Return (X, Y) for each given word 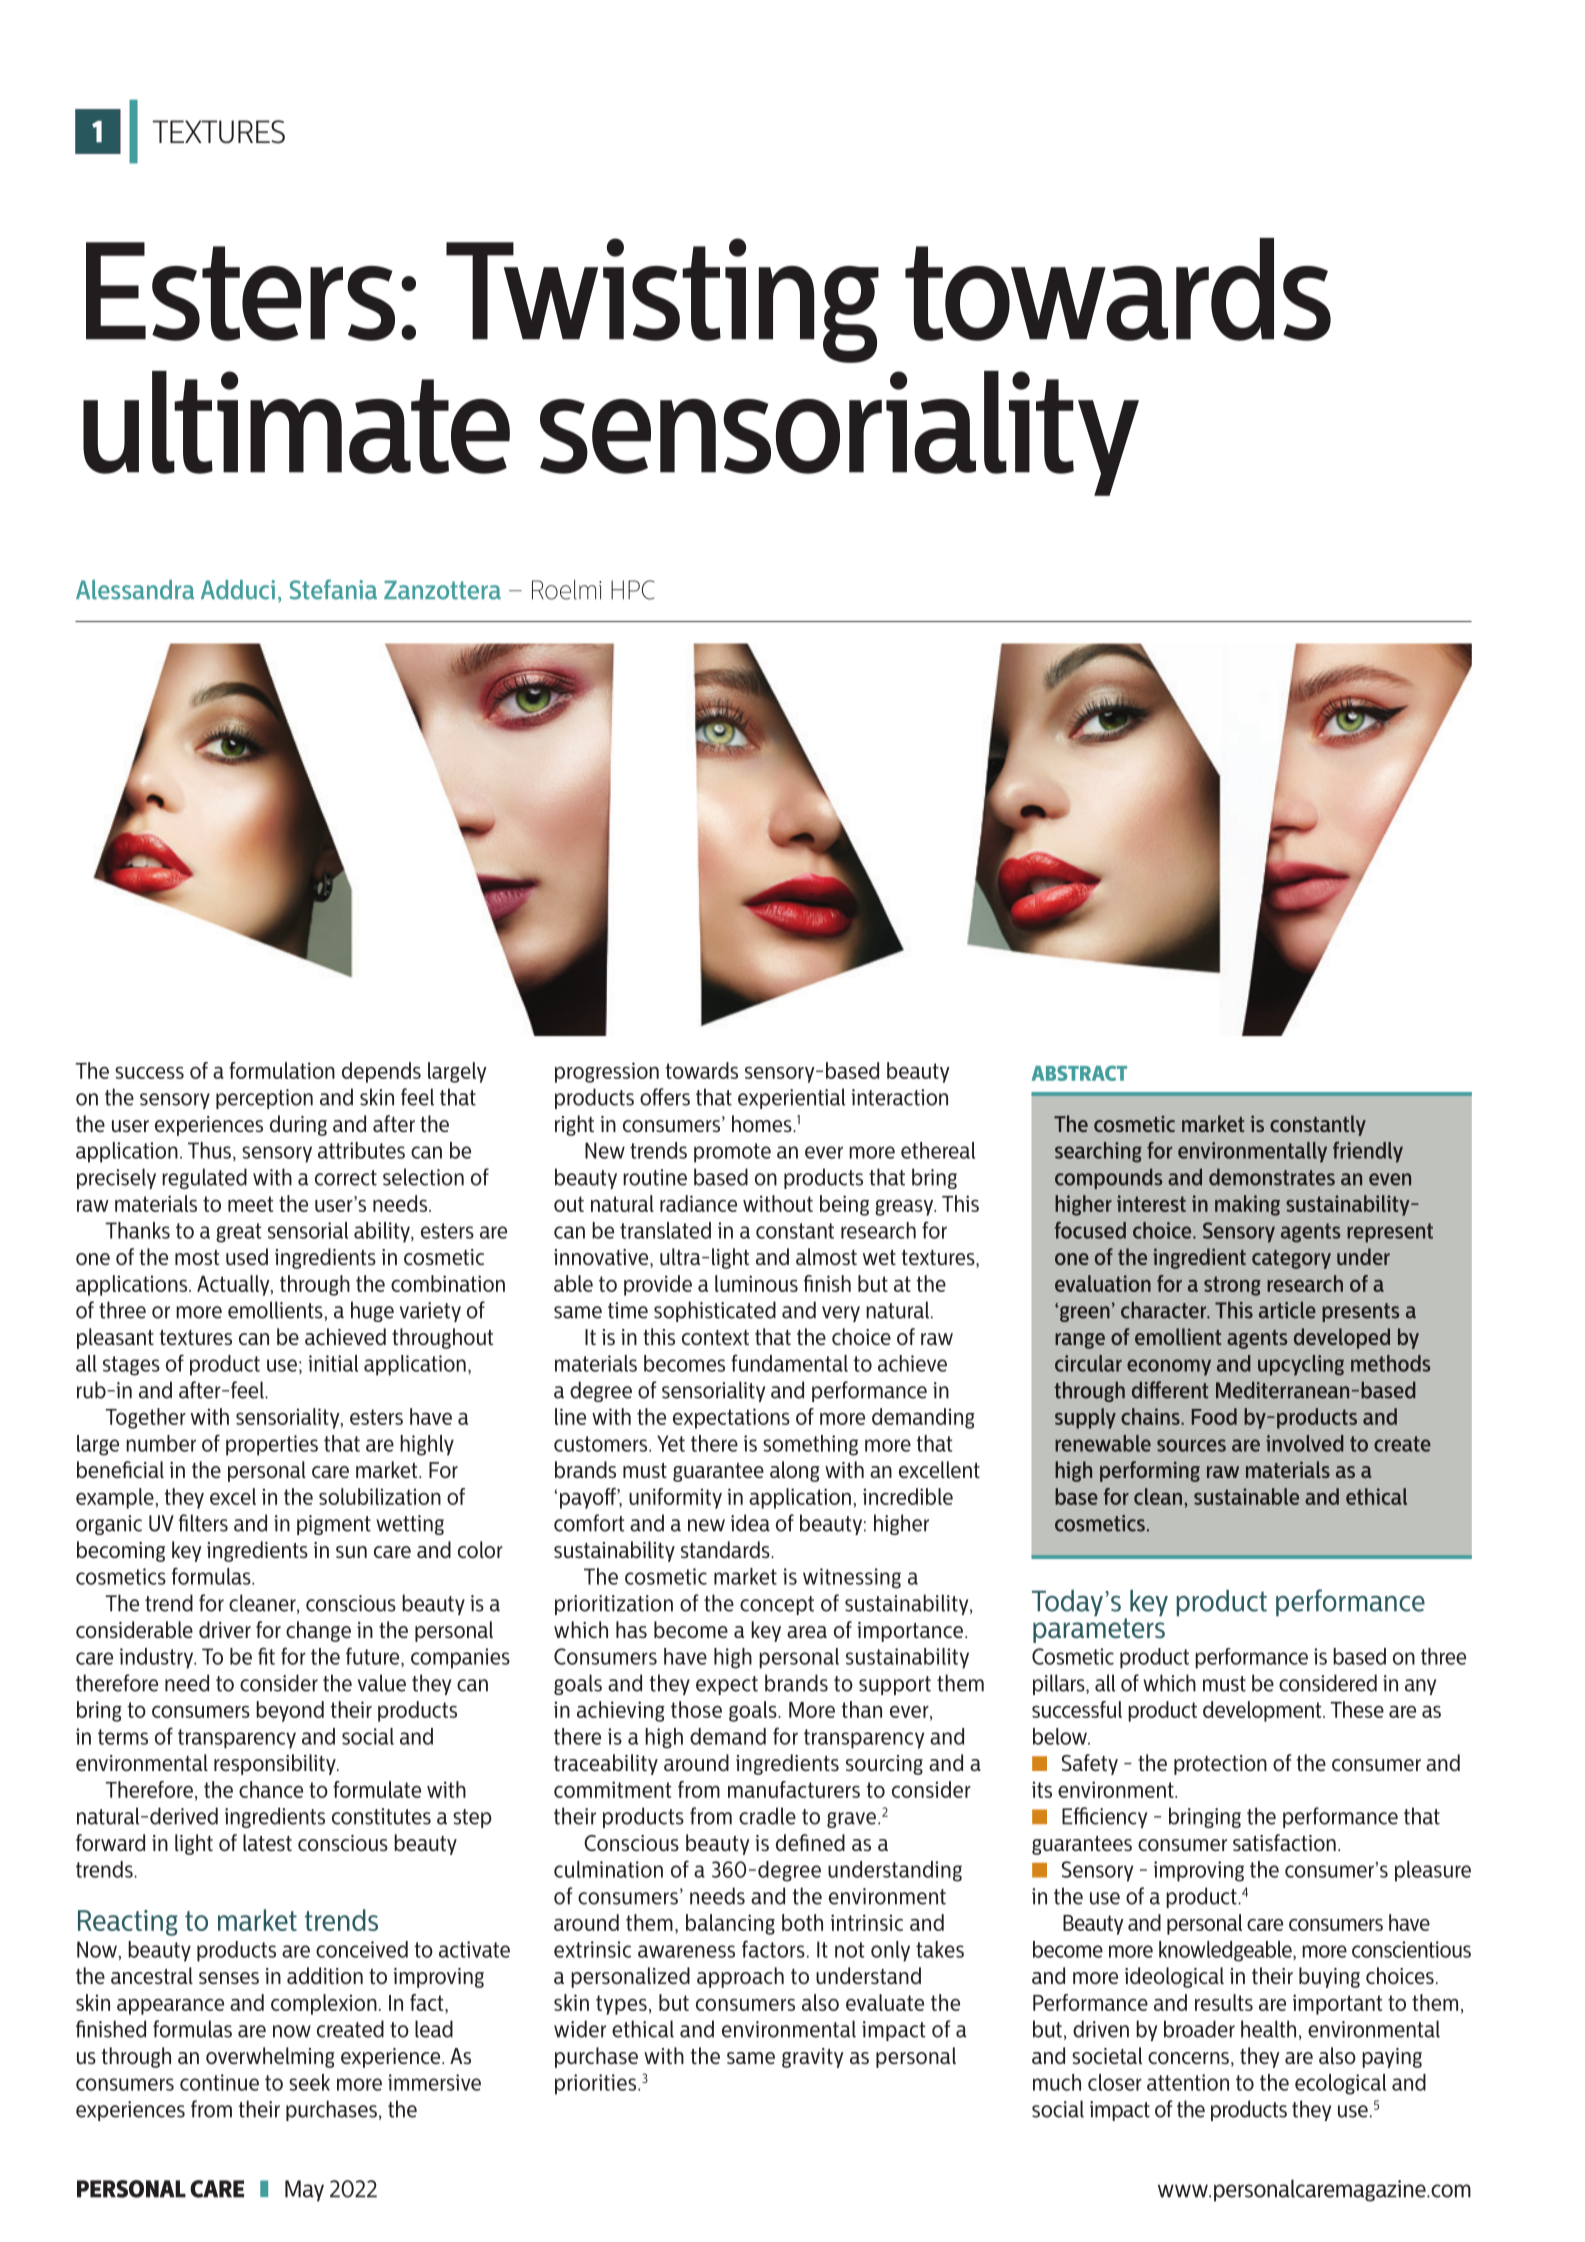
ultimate (296, 422)
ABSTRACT (1079, 1073)
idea (750, 1523)
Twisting (662, 300)
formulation (282, 1070)
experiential (791, 1098)
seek (309, 2082)
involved (1305, 1443)
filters (203, 1523)
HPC (632, 590)
